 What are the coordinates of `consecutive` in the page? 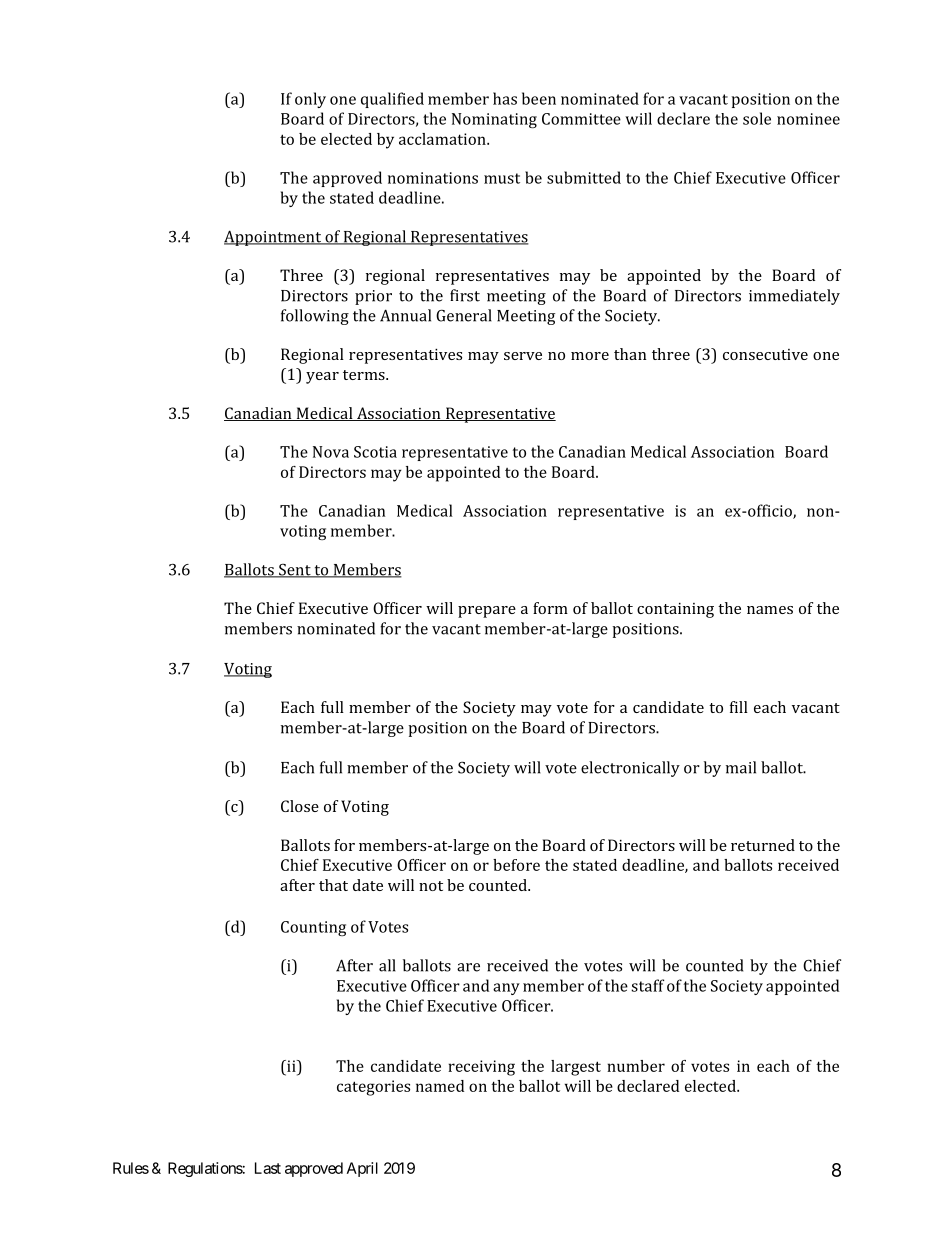 It's located at (765, 354).
